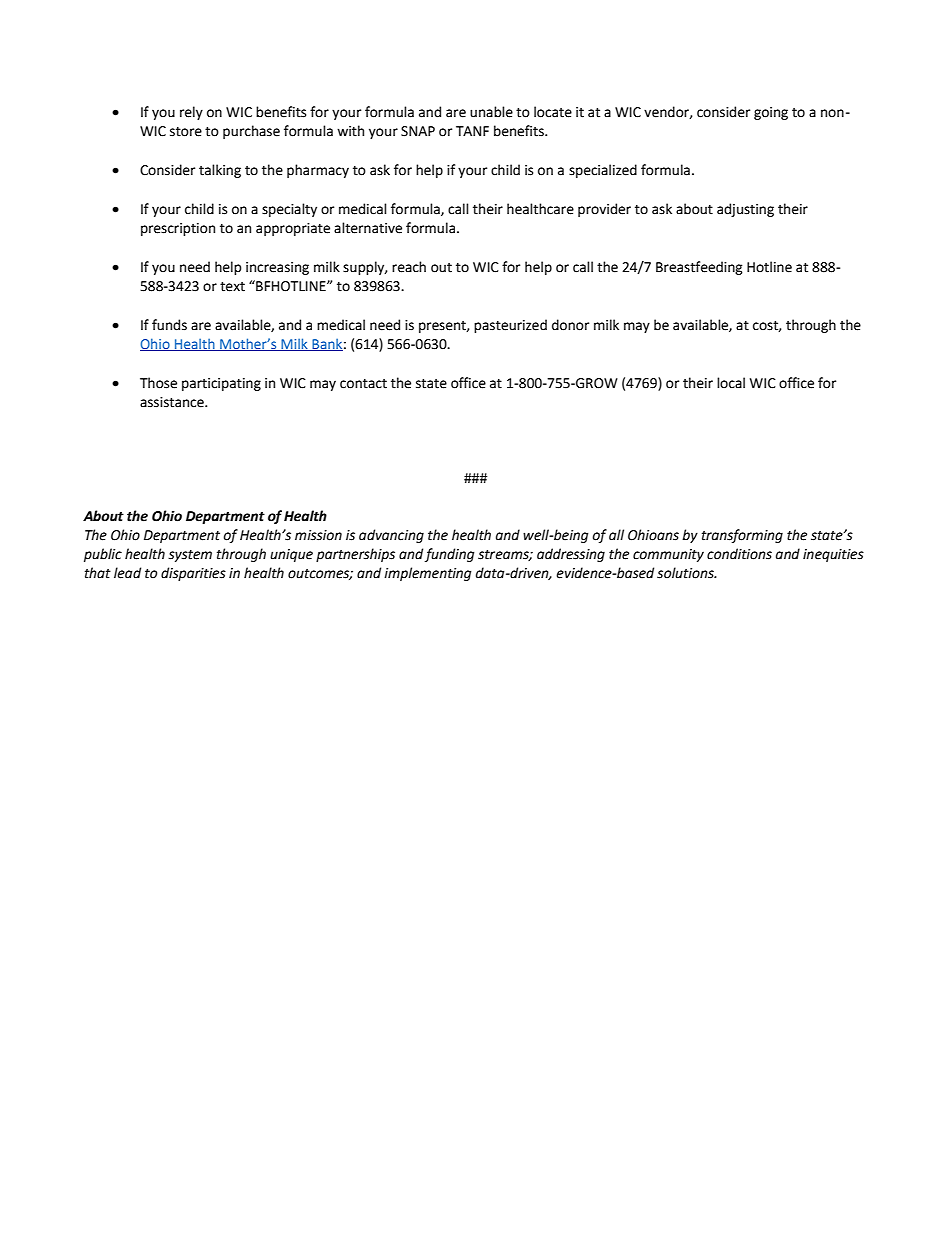  I want to click on prescription, so click(178, 229).
